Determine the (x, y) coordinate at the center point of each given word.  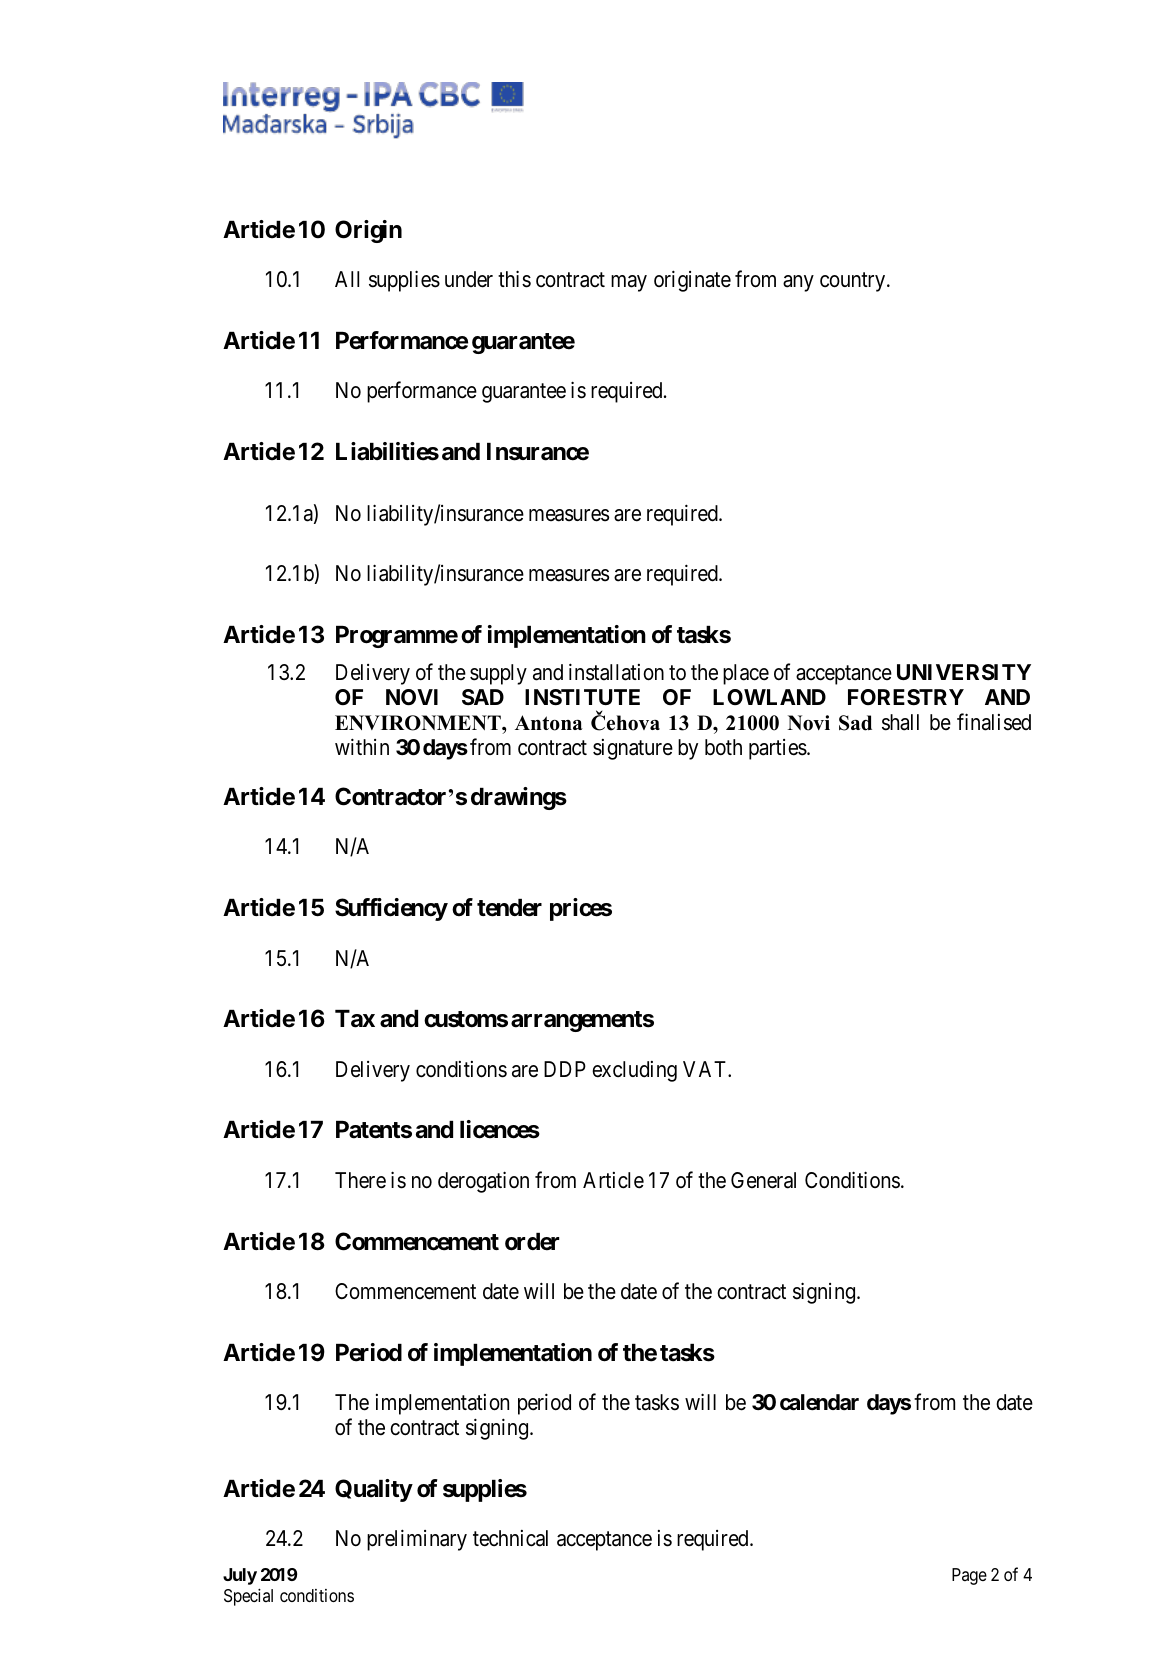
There (360, 1180)
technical (510, 1538)
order (532, 1242)
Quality (374, 1490)
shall (900, 722)
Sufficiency (391, 909)
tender (509, 908)
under (469, 279)
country (854, 282)
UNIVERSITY (964, 672)
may (629, 283)
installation (616, 672)
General (763, 1180)
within (362, 746)
